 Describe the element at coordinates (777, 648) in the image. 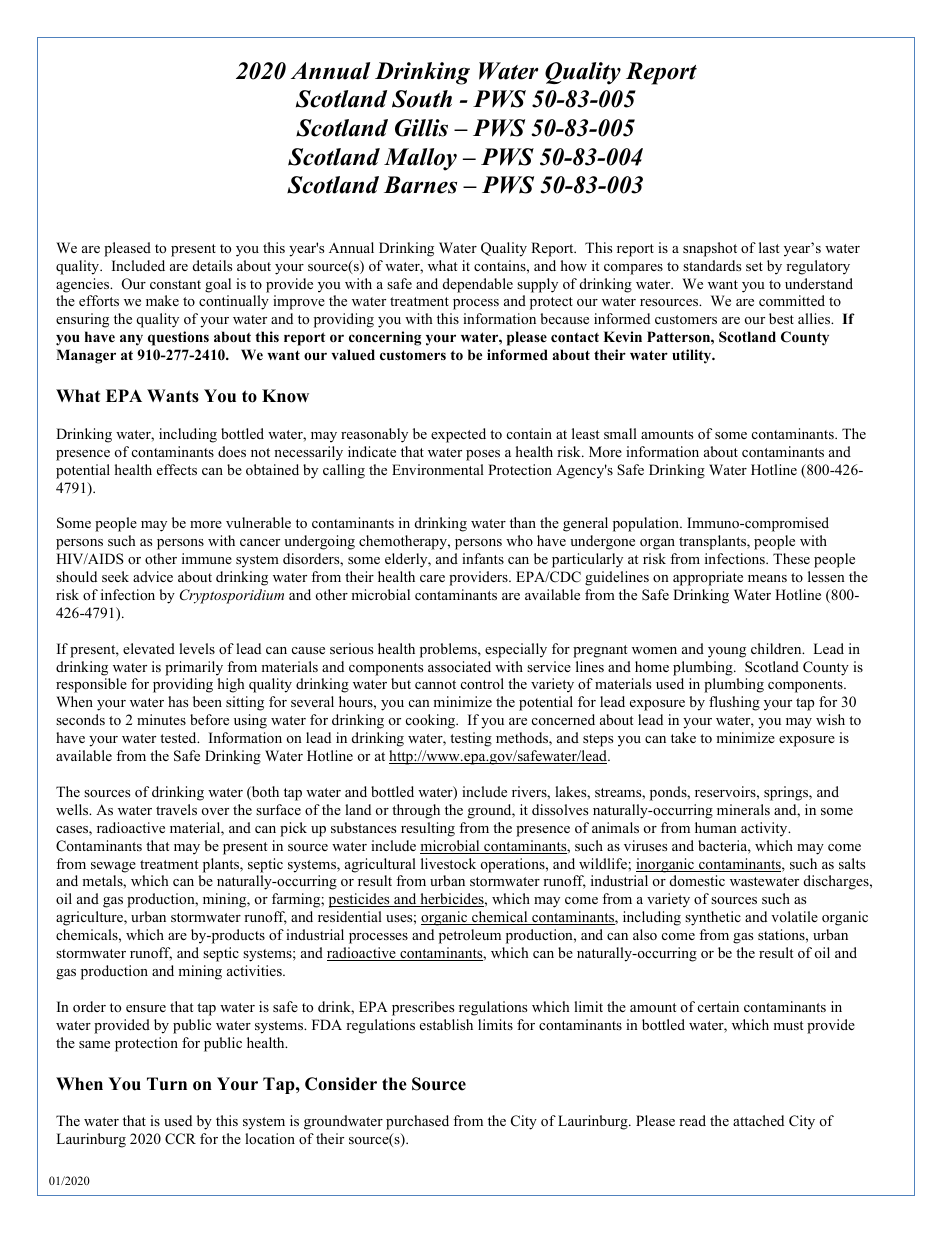

I see `children` at that location.
